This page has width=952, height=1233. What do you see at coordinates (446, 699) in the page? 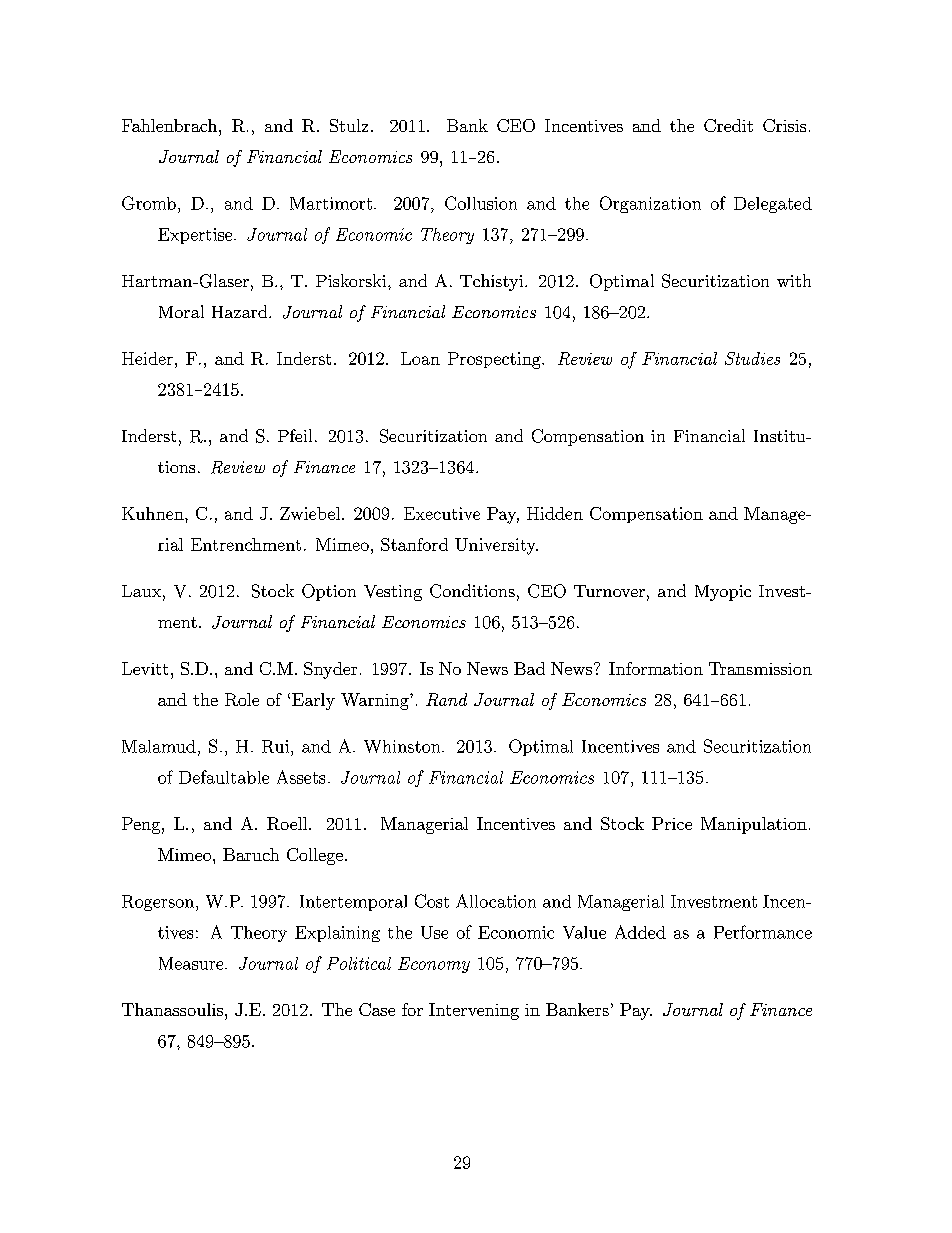
I see `Rand` at bounding box center [446, 699].
